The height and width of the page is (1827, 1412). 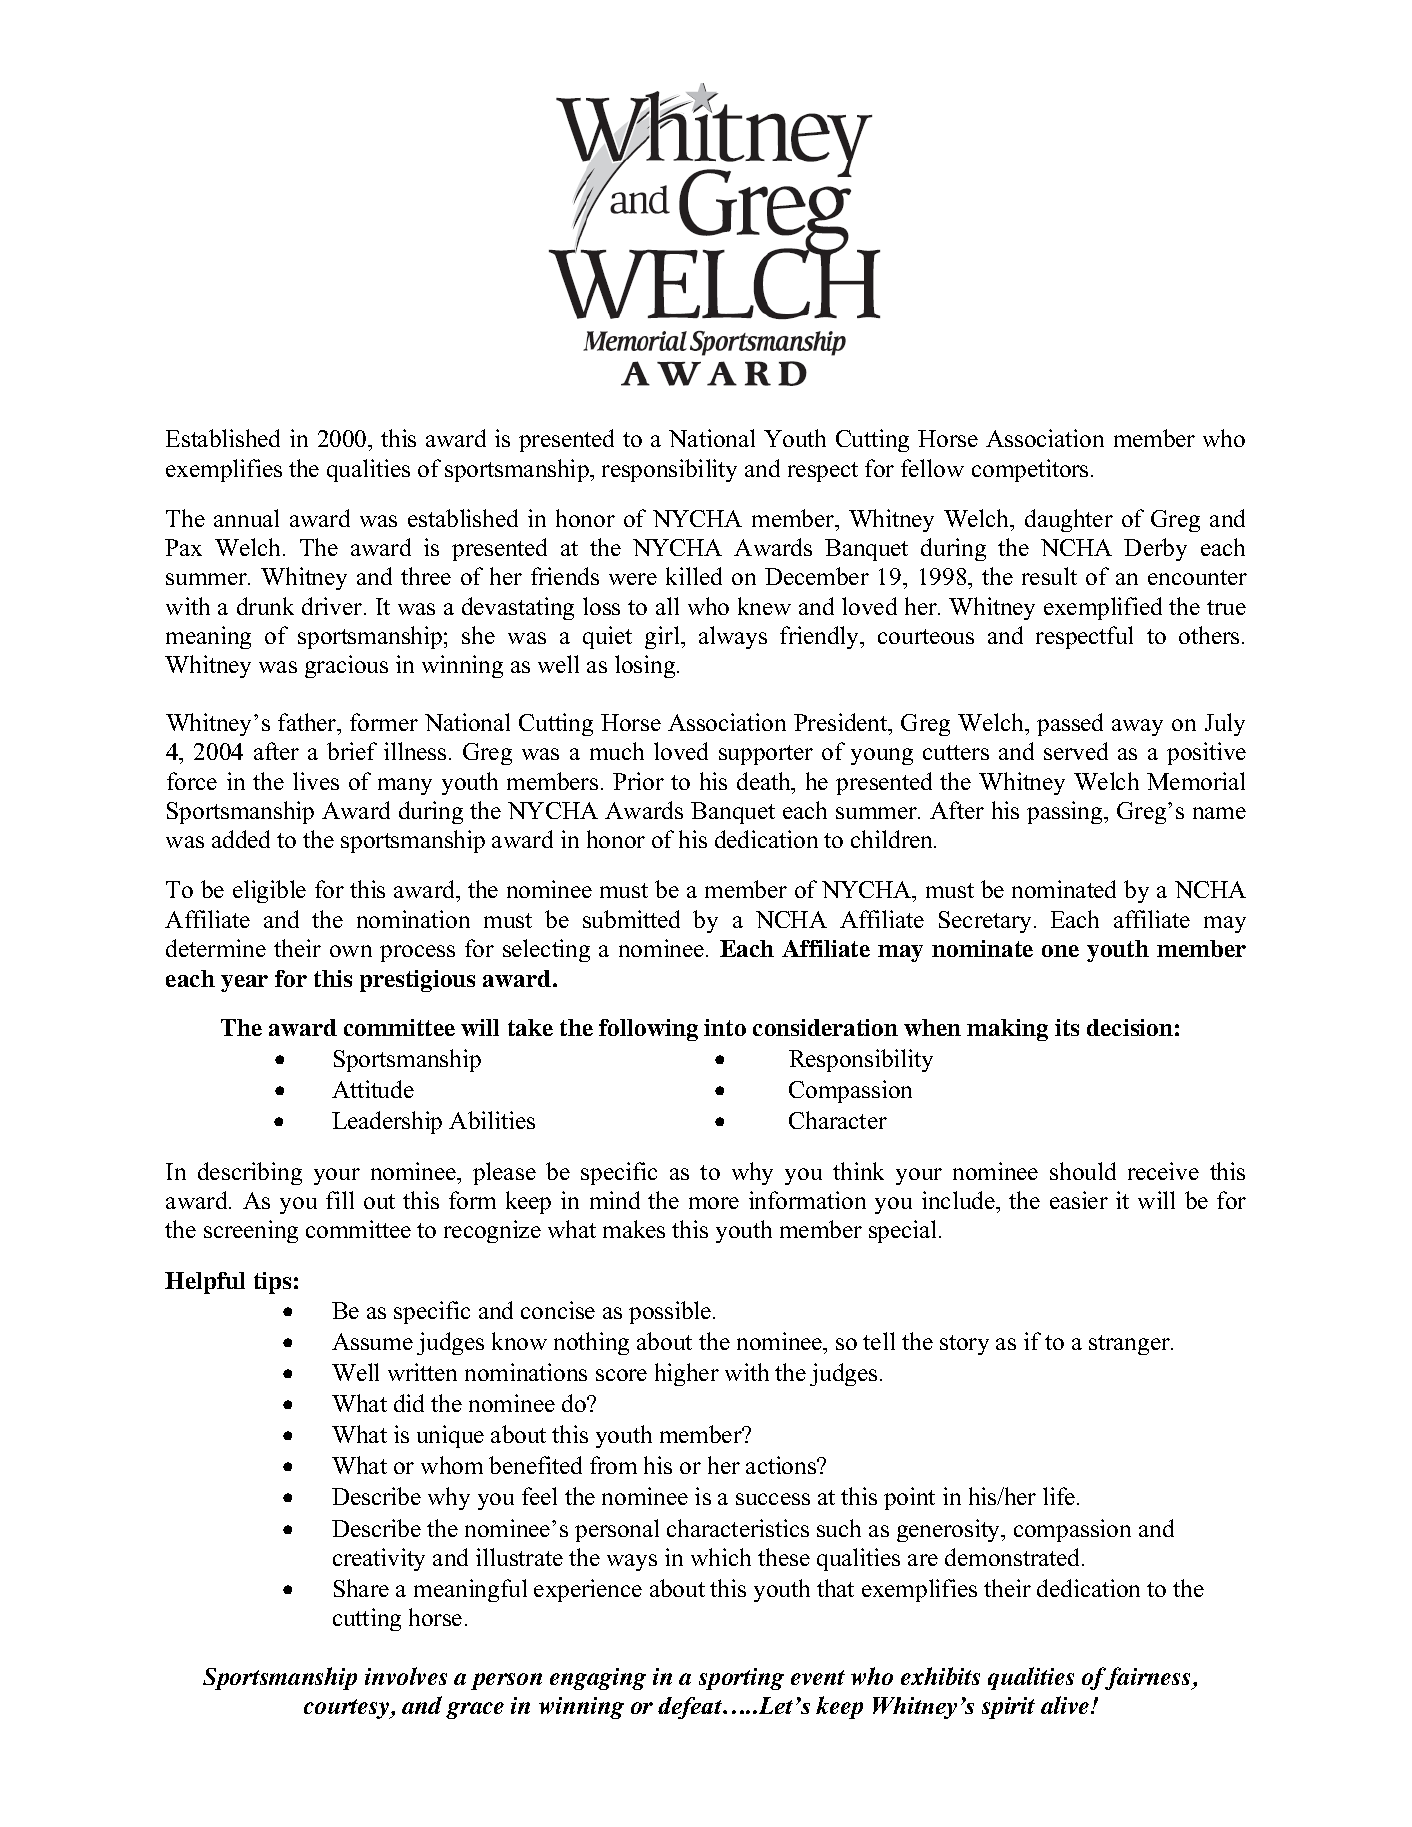 What do you see at coordinates (694, 576) in the page?
I see `killed` at bounding box center [694, 576].
